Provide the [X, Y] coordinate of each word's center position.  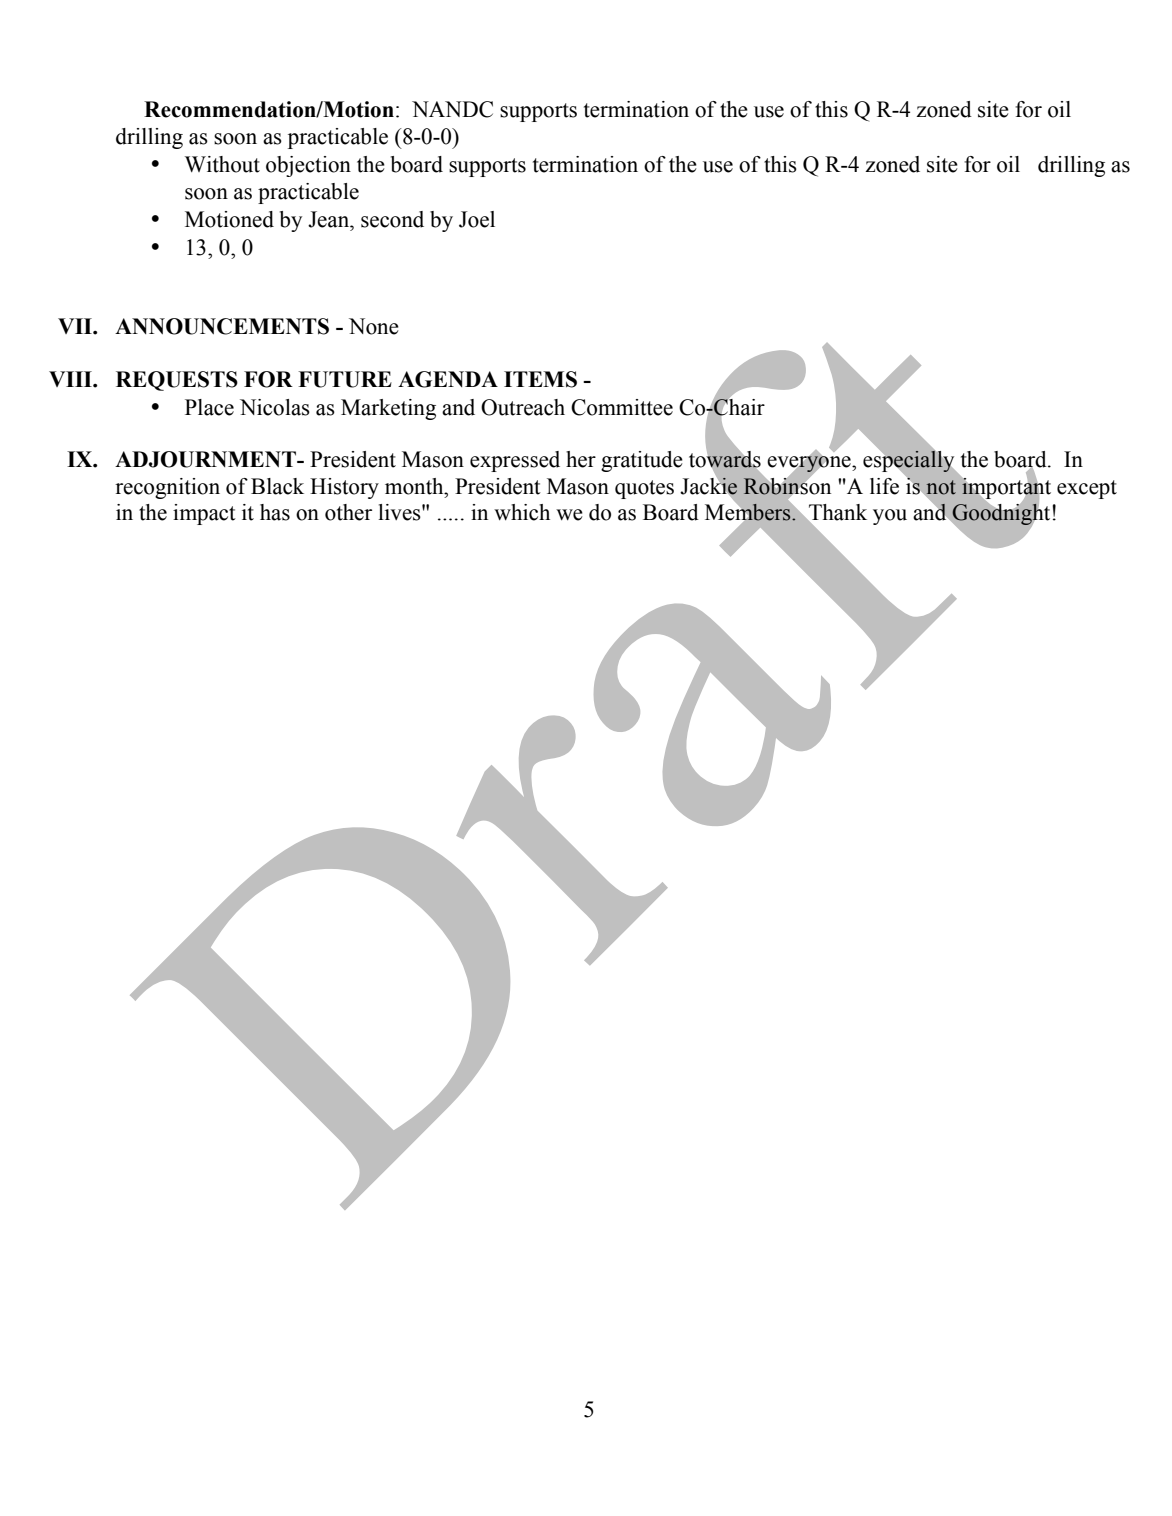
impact [204, 514]
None [374, 326]
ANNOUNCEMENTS [222, 326]
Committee [622, 407]
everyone [810, 464]
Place [209, 407]
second [392, 219]
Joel [477, 219]
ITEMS [540, 379]
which [522, 512]
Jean [330, 219]
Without [222, 164]
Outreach [523, 407]
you [890, 517]
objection [308, 166]
